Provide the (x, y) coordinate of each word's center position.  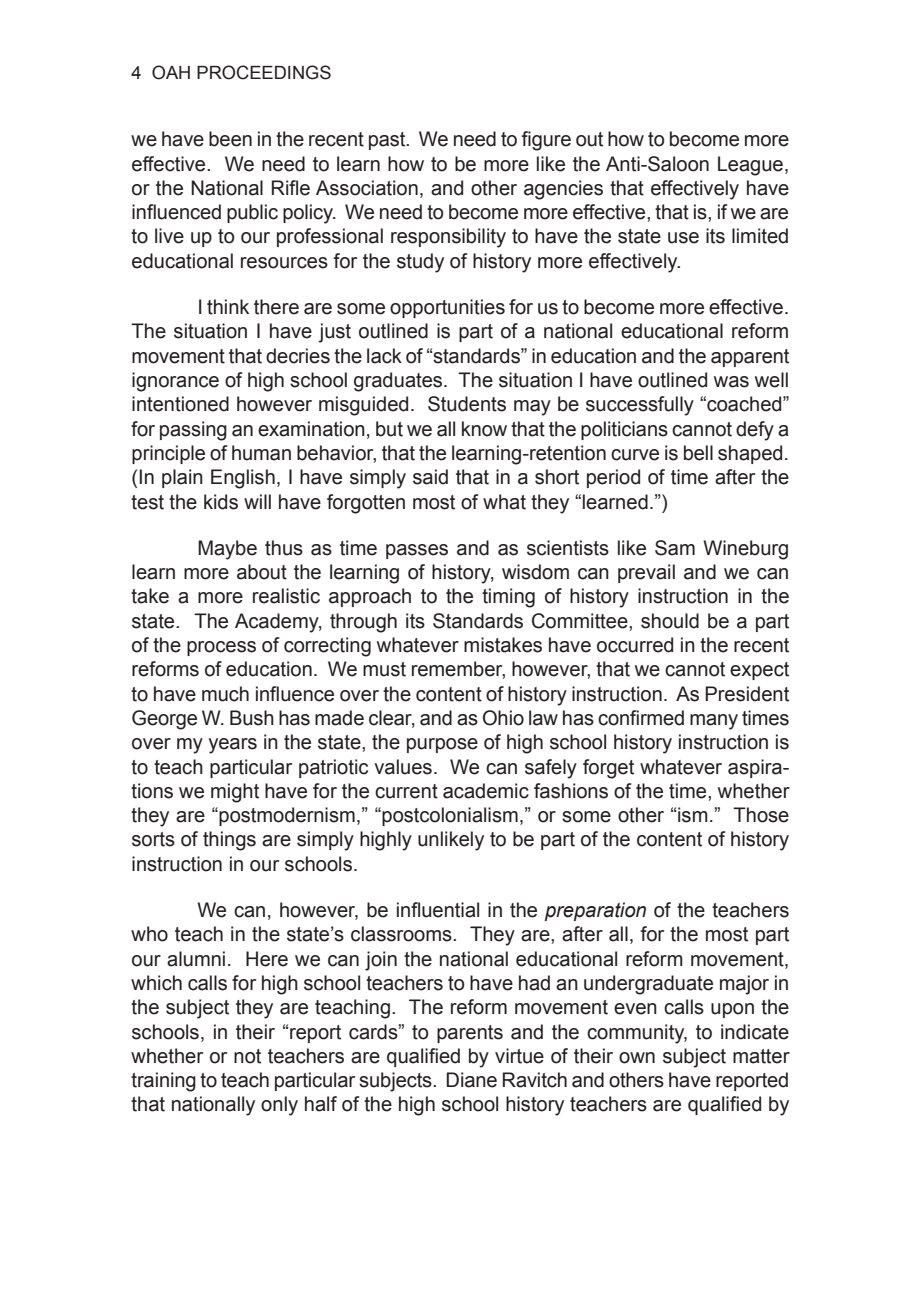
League (750, 166)
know (484, 429)
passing (193, 431)
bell (698, 453)
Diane (471, 1080)
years (233, 746)
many (714, 722)
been (230, 139)
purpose (442, 745)
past (388, 141)
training (163, 1082)
